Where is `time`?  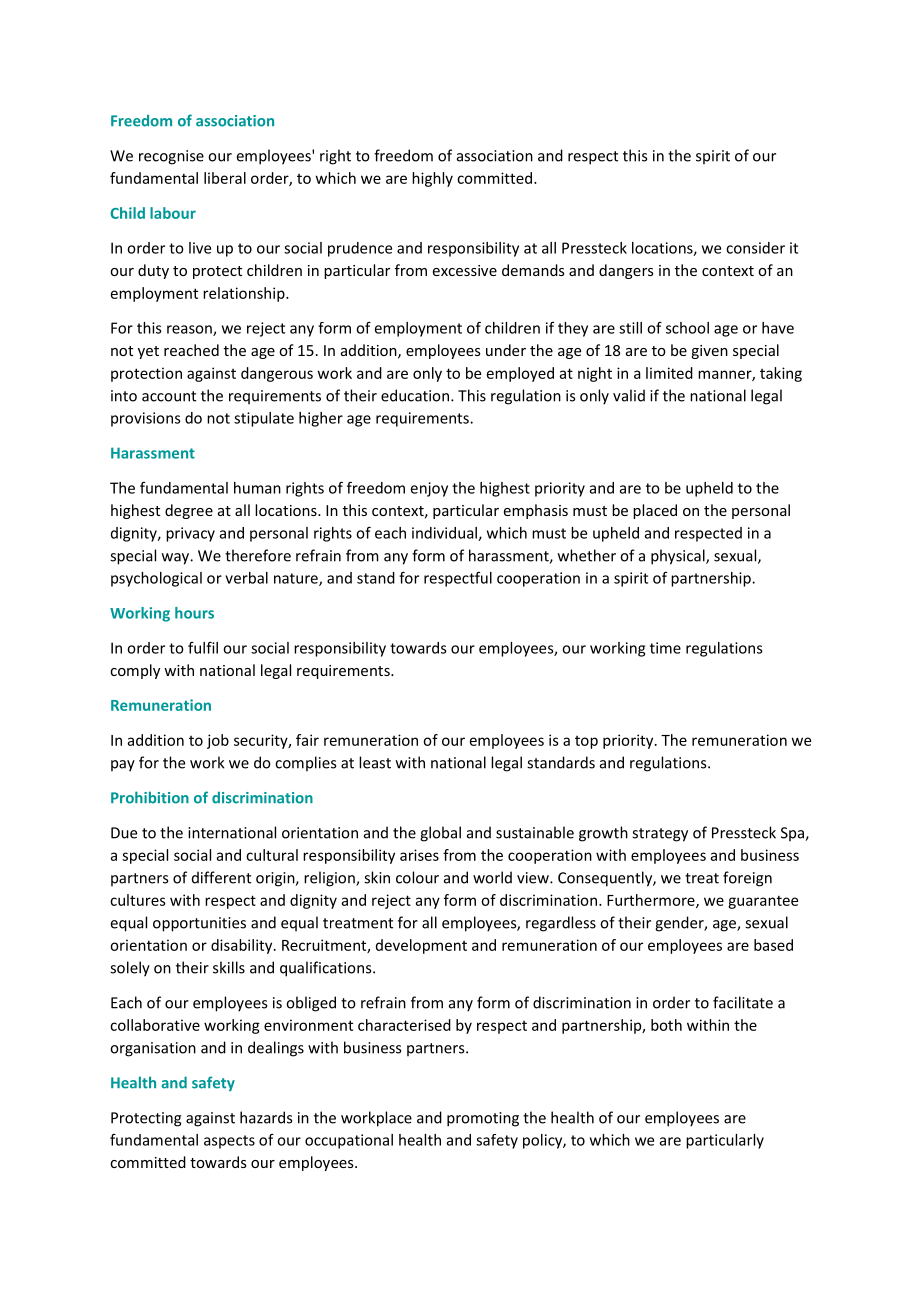
time is located at coordinates (665, 648).
